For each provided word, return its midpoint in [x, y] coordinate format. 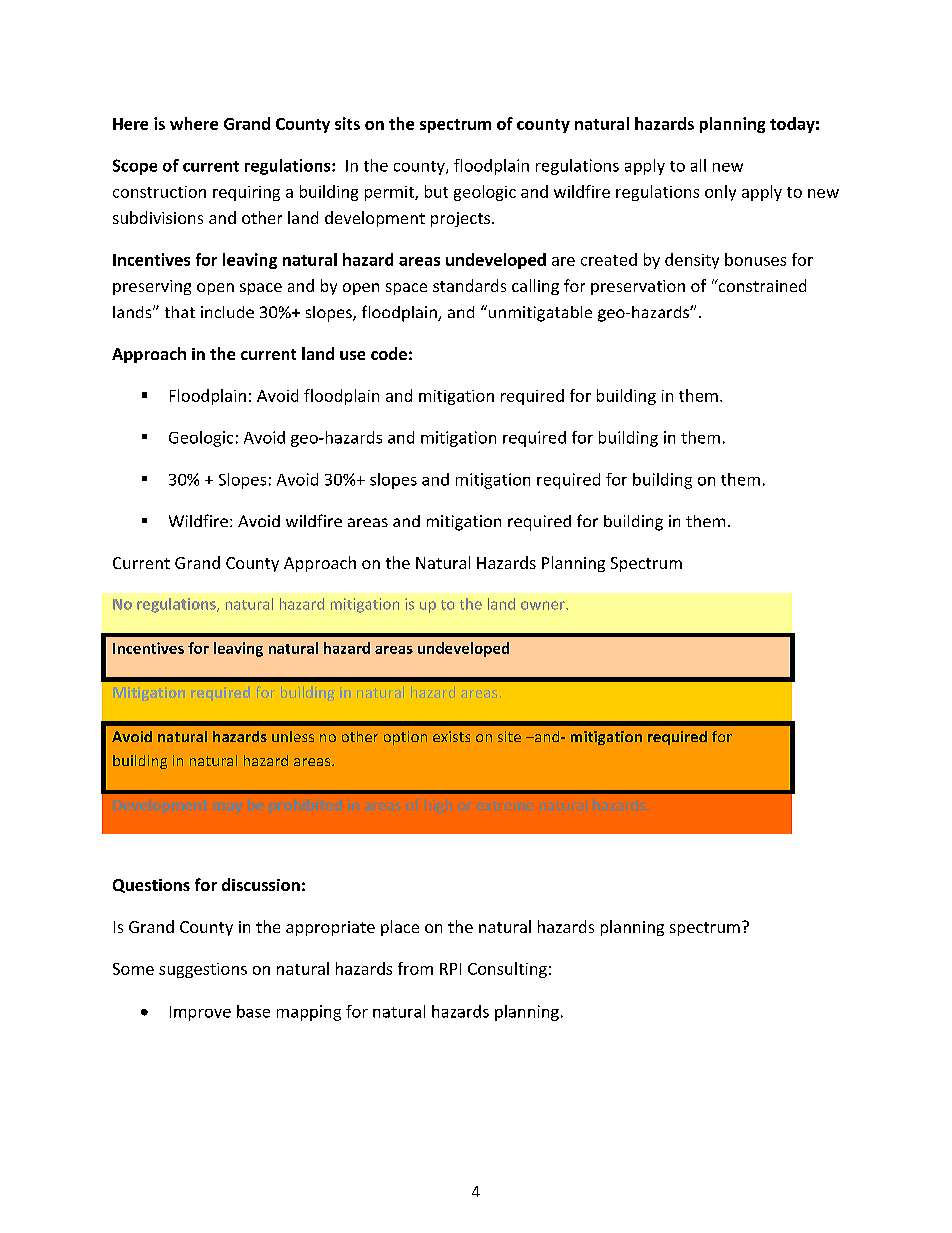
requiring [246, 193]
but [436, 191]
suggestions [203, 970]
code [389, 353]
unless [293, 736]
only [720, 193]
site [509, 736]
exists [451, 736]
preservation [638, 287]
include [227, 312]
